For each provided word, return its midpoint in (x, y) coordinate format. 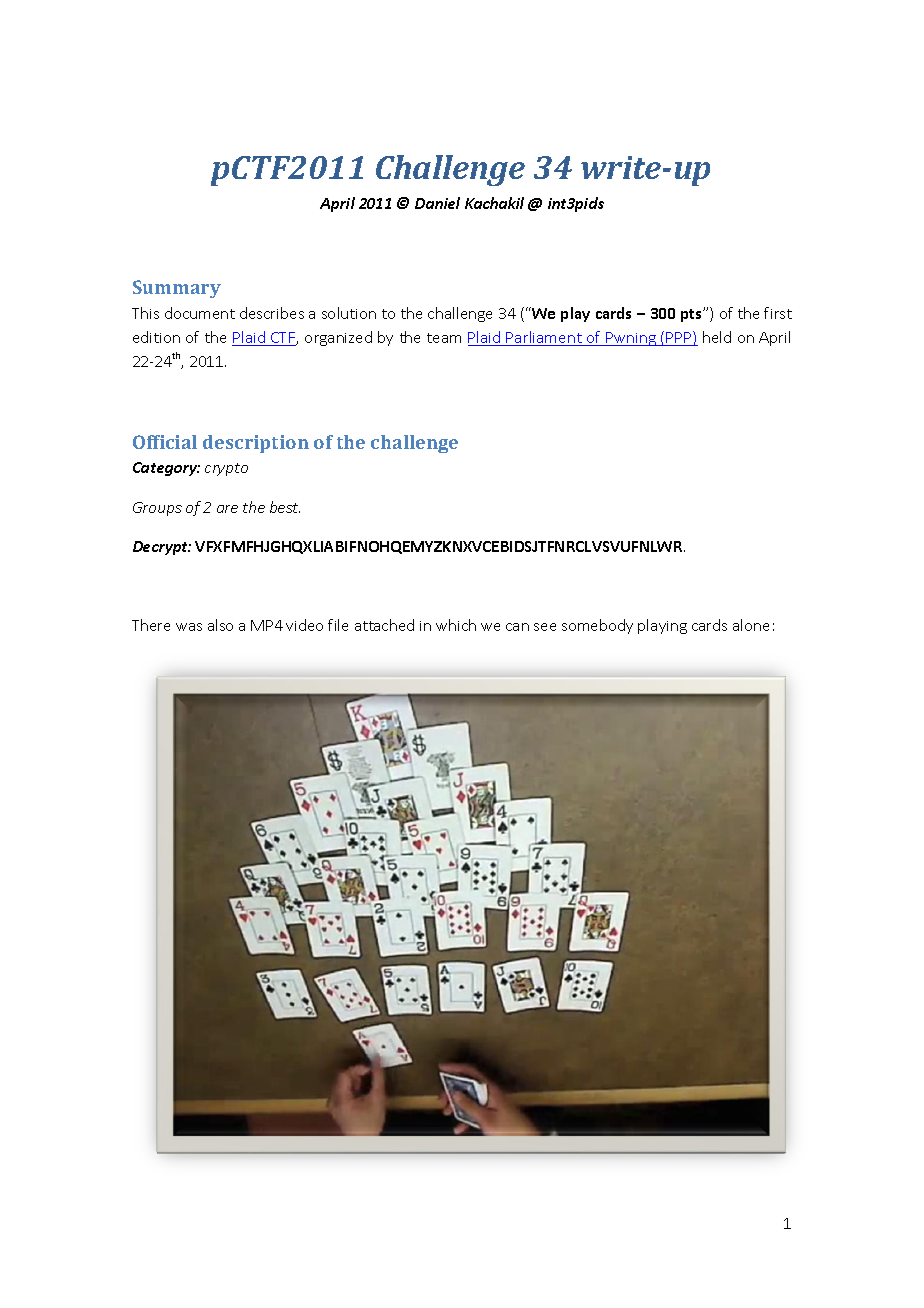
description (256, 444)
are (227, 509)
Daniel (437, 203)
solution (349, 313)
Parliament (544, 338)
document (200, 313)
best (285, 507)
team (444, 338)
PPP (679, 338)
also (220, 625)
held (717, 337)
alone (751, 625)
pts (692, 315)
